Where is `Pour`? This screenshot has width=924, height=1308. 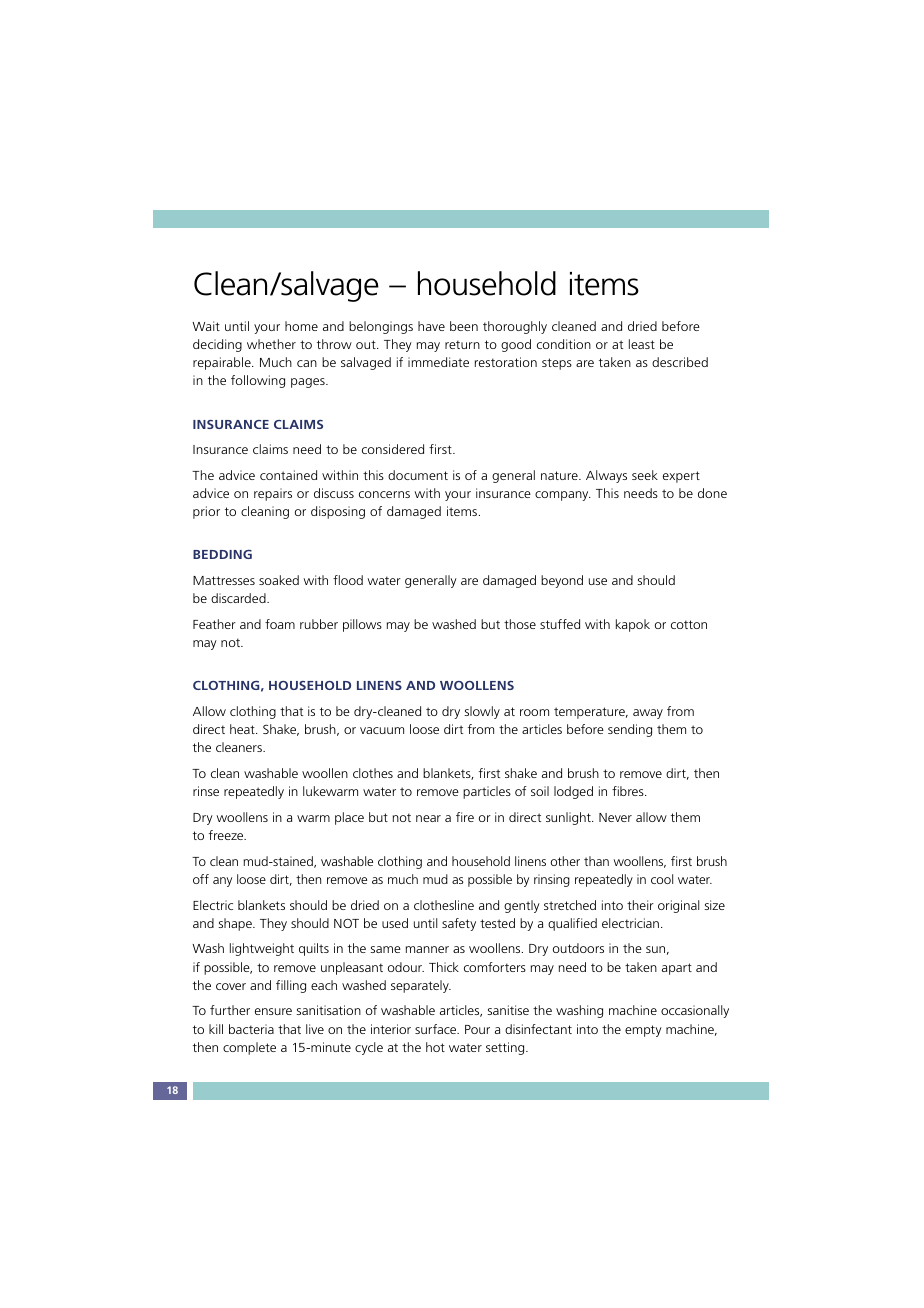 Pour is located at coordinates (477, 1029).
